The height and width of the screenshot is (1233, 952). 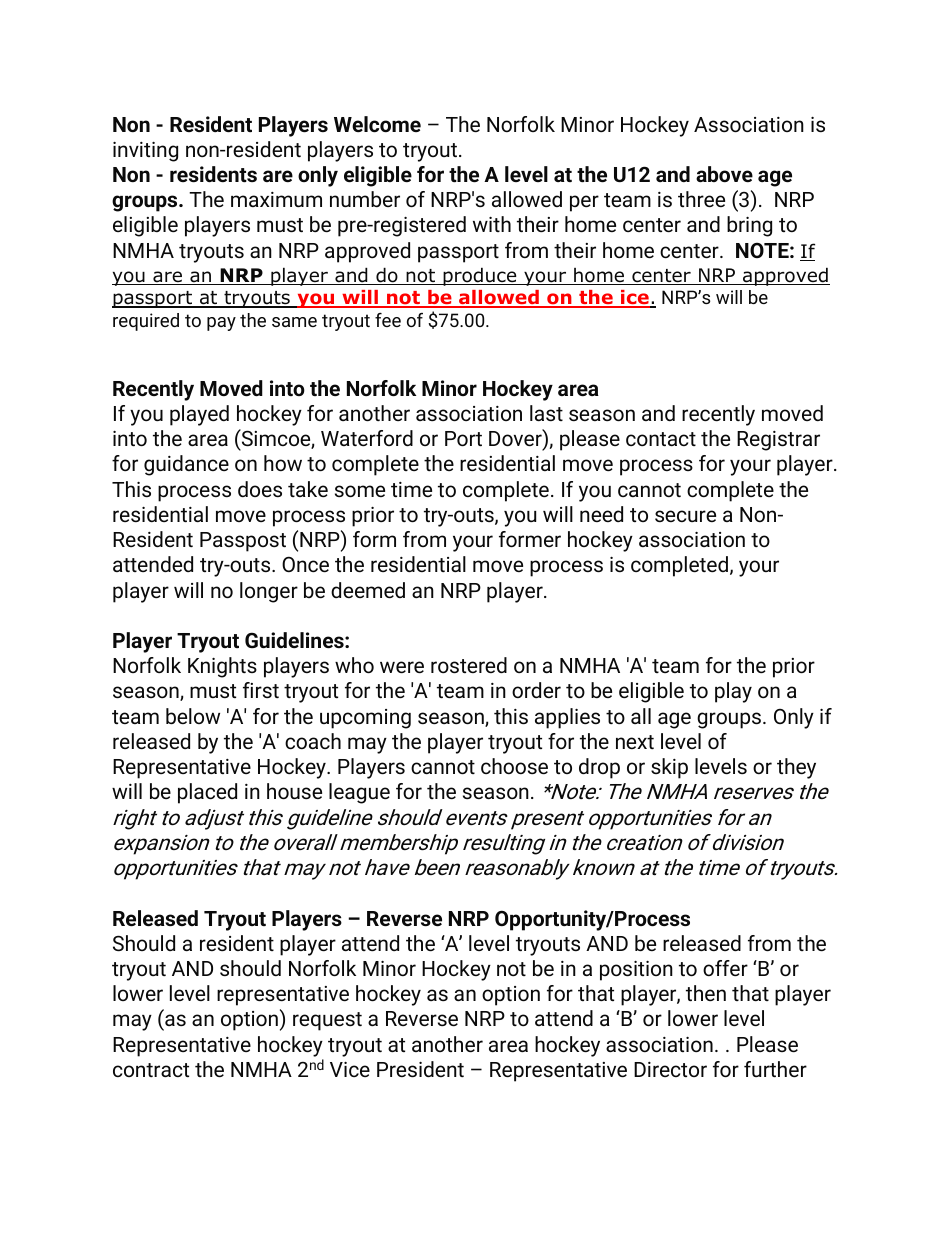 I want to click on choose, so click(x=514, y=766).
